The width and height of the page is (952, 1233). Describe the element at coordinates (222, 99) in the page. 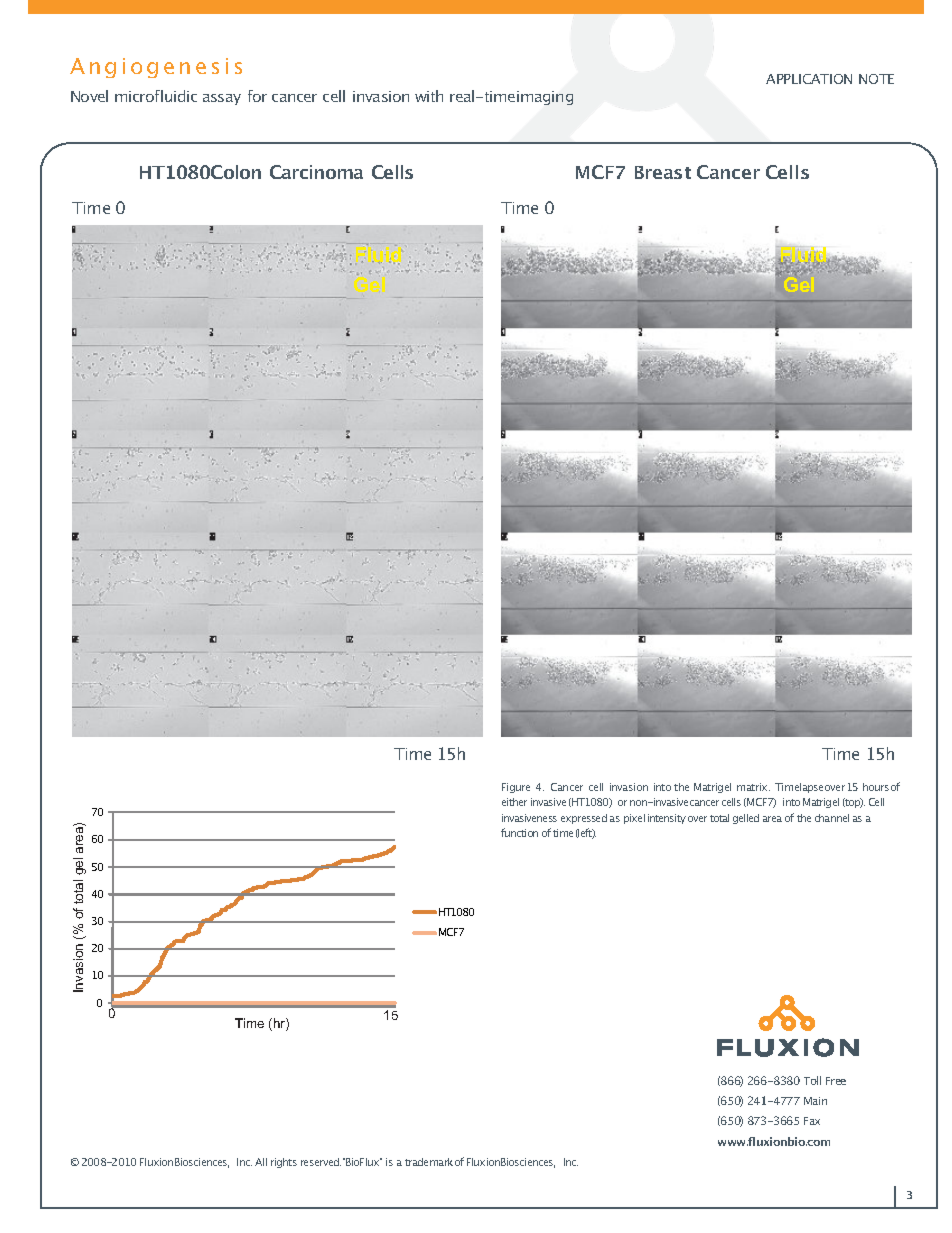

I see `assay` at that location.
